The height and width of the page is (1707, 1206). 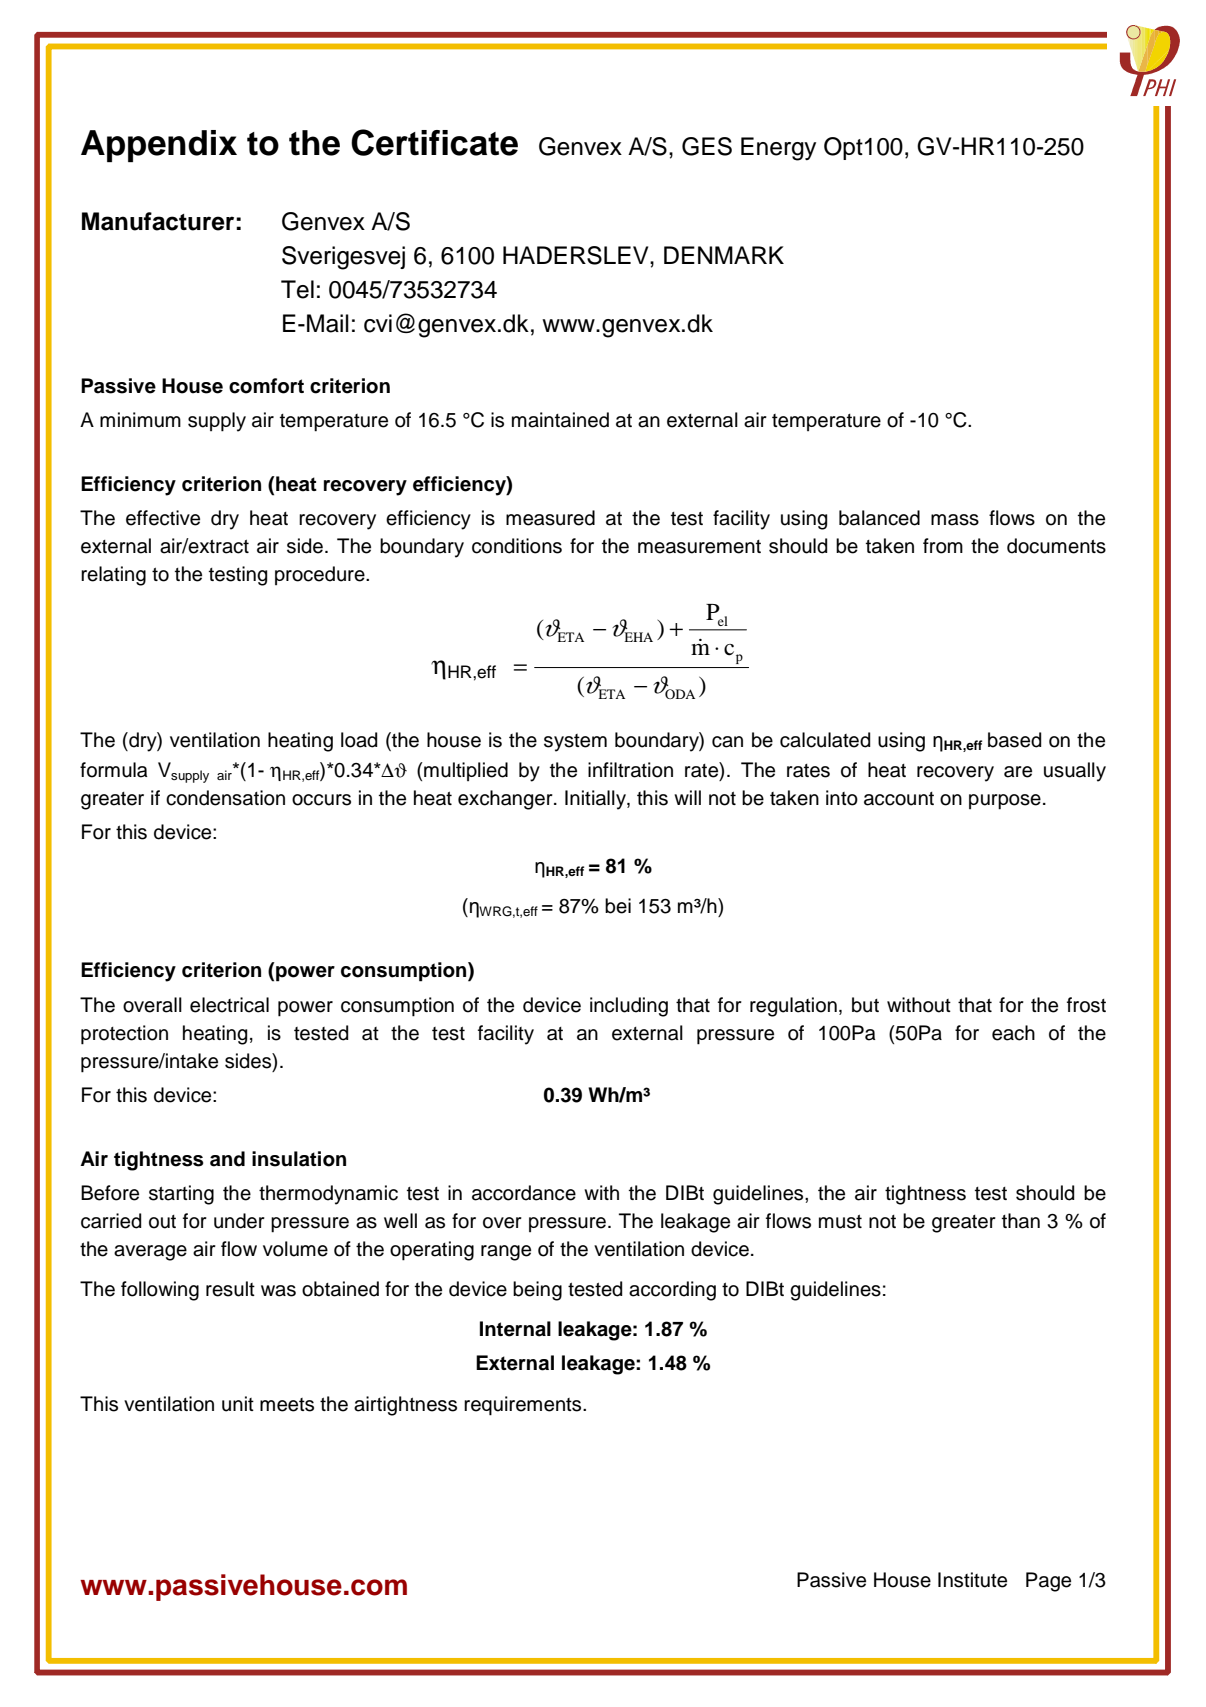 What do you see at coordinates (724, 255) in the page?
I see `DENMARK` at bounding box center [724, 255].
